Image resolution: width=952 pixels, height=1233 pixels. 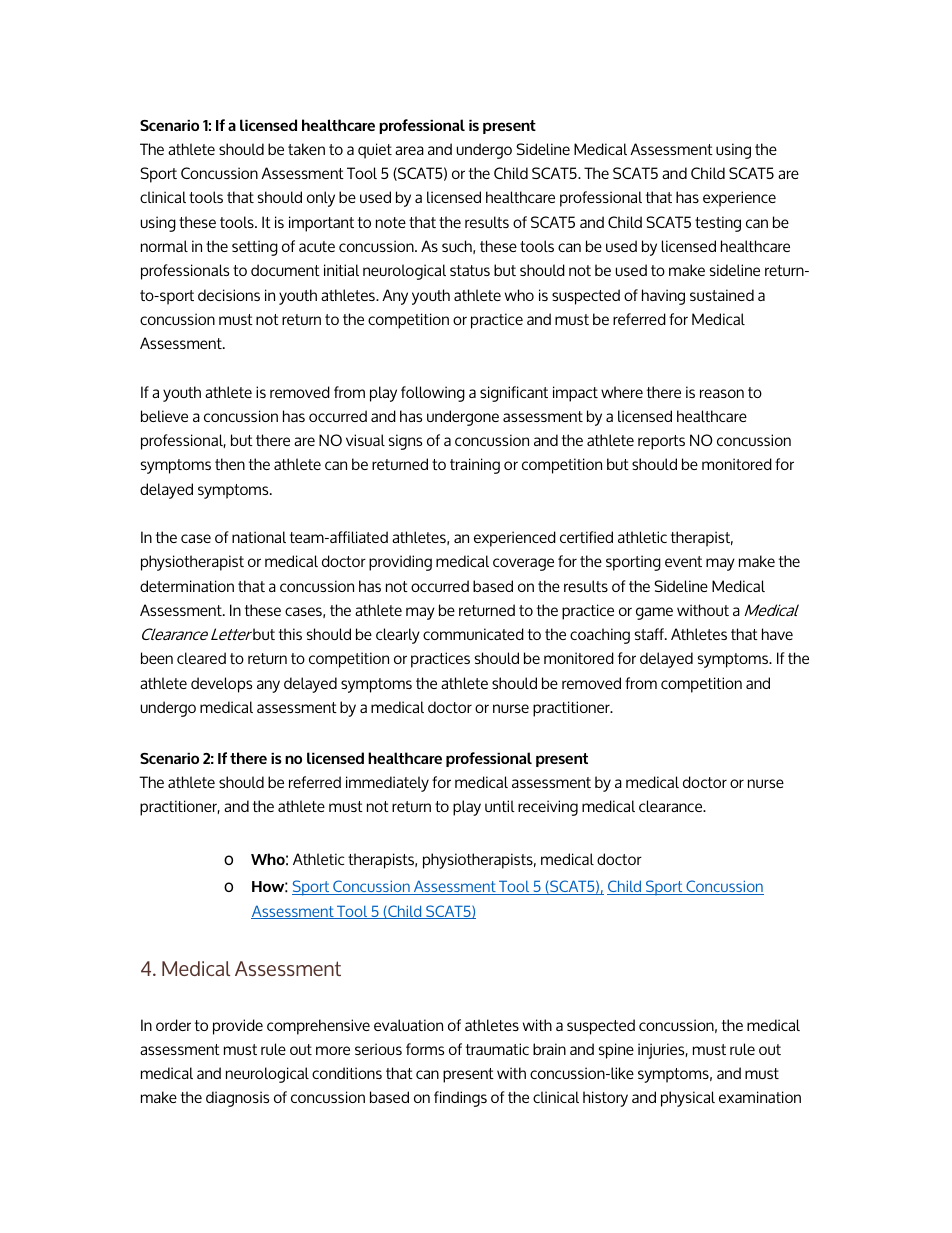 What do you see at coordinates (473, 634) in the screenshot?
I see `communicated` at bounding box center [473, 634].
